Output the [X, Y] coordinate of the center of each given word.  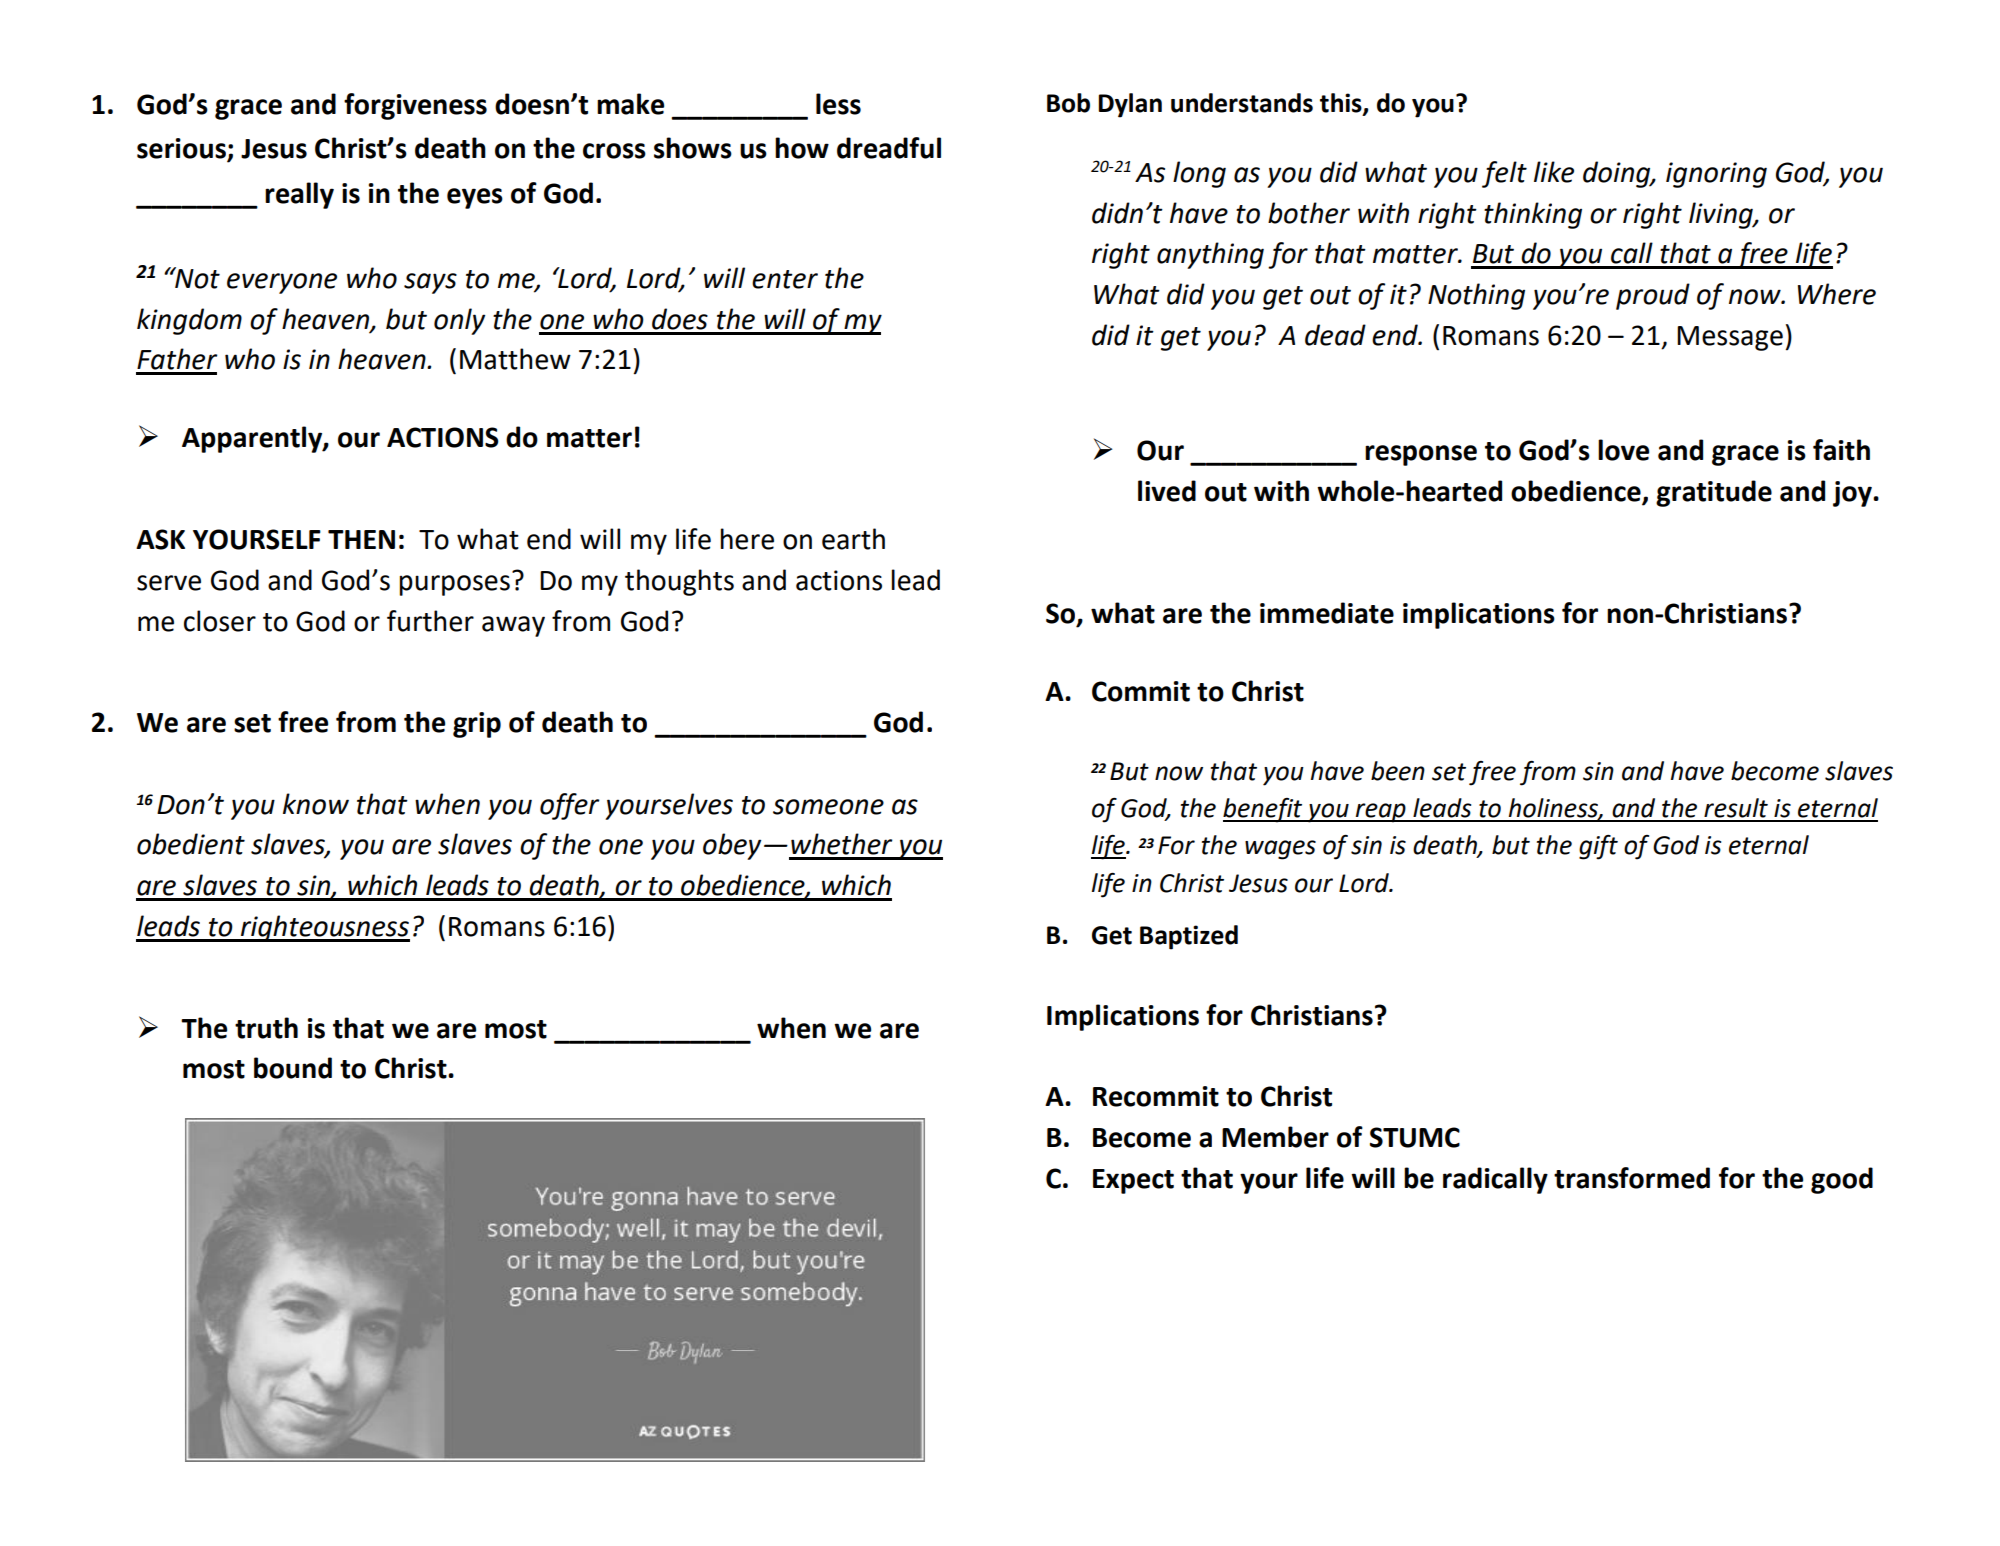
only [459, 321]
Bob [1068, 103]
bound [293, 1068]
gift [1598, 847]
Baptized [1189, 937]
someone [828, 807]
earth [853, 539]
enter [785, 279]
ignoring [1716, 175]
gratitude [1714, 493]
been [1398, 771]
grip [477, 725]
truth [266, 1028]
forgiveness [415, 106]
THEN [361, 539]
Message [1730, 338]
